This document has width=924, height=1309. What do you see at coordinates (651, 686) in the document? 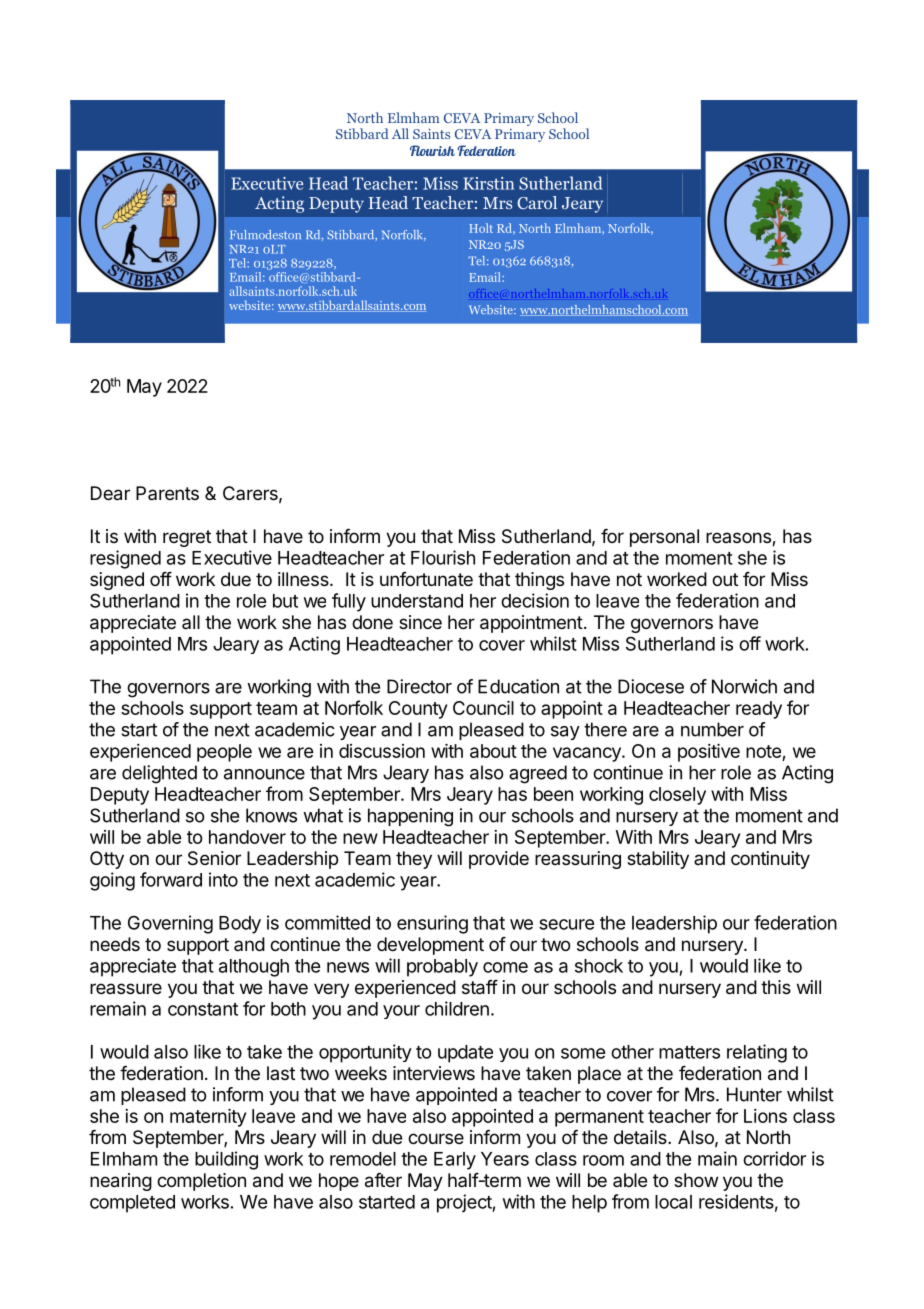
I see `Diocese` at bounding box center [651, 686].
